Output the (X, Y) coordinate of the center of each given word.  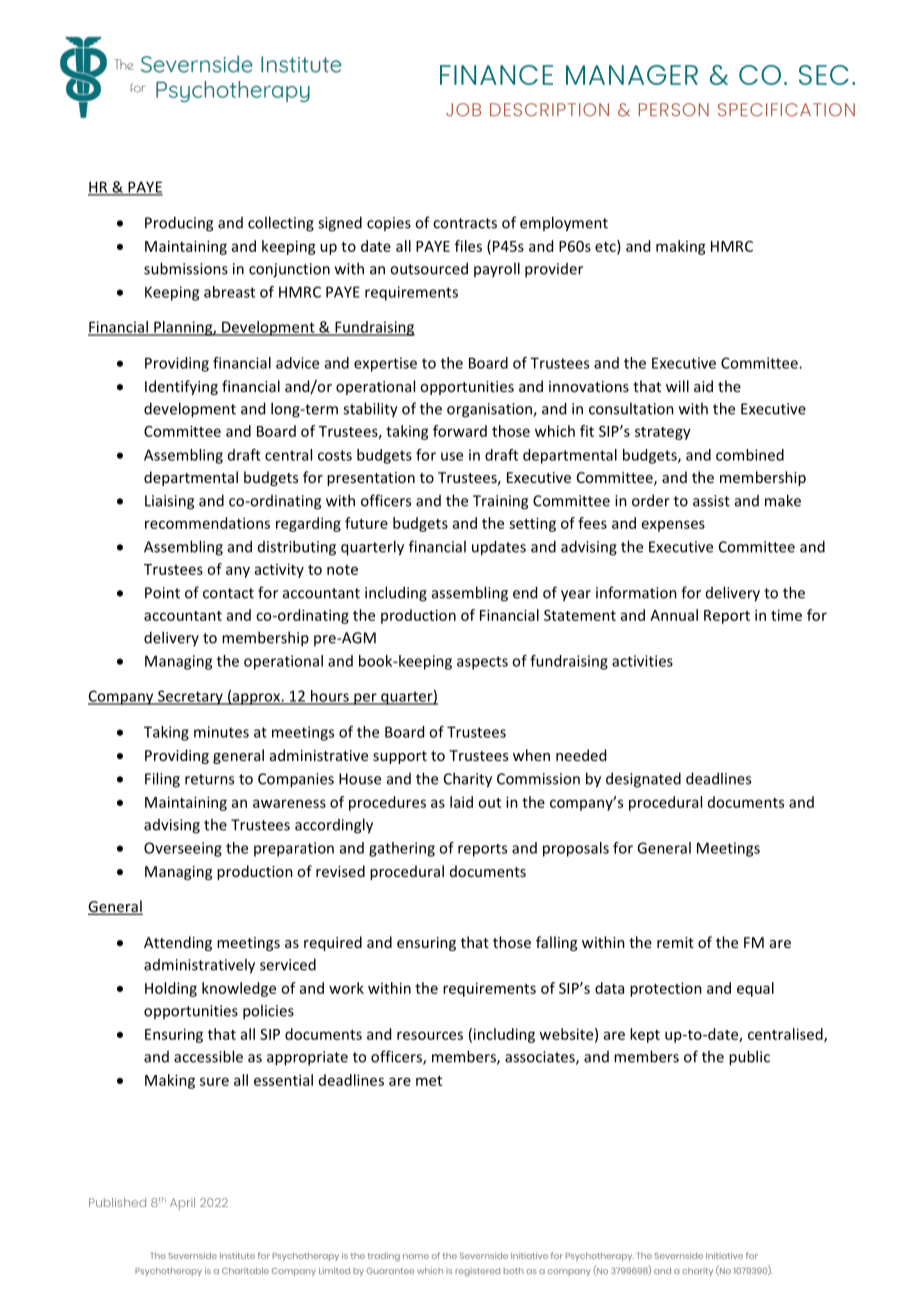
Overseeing (183, 849)
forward (460, 431)
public (749, 1058)
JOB (463, 109)
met (429, 1081)
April (182, 1204)
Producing (179, 224)
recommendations (207, 523)
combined (750, 455)
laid (461, 802)
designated (643, 780)
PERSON (674, 110)
